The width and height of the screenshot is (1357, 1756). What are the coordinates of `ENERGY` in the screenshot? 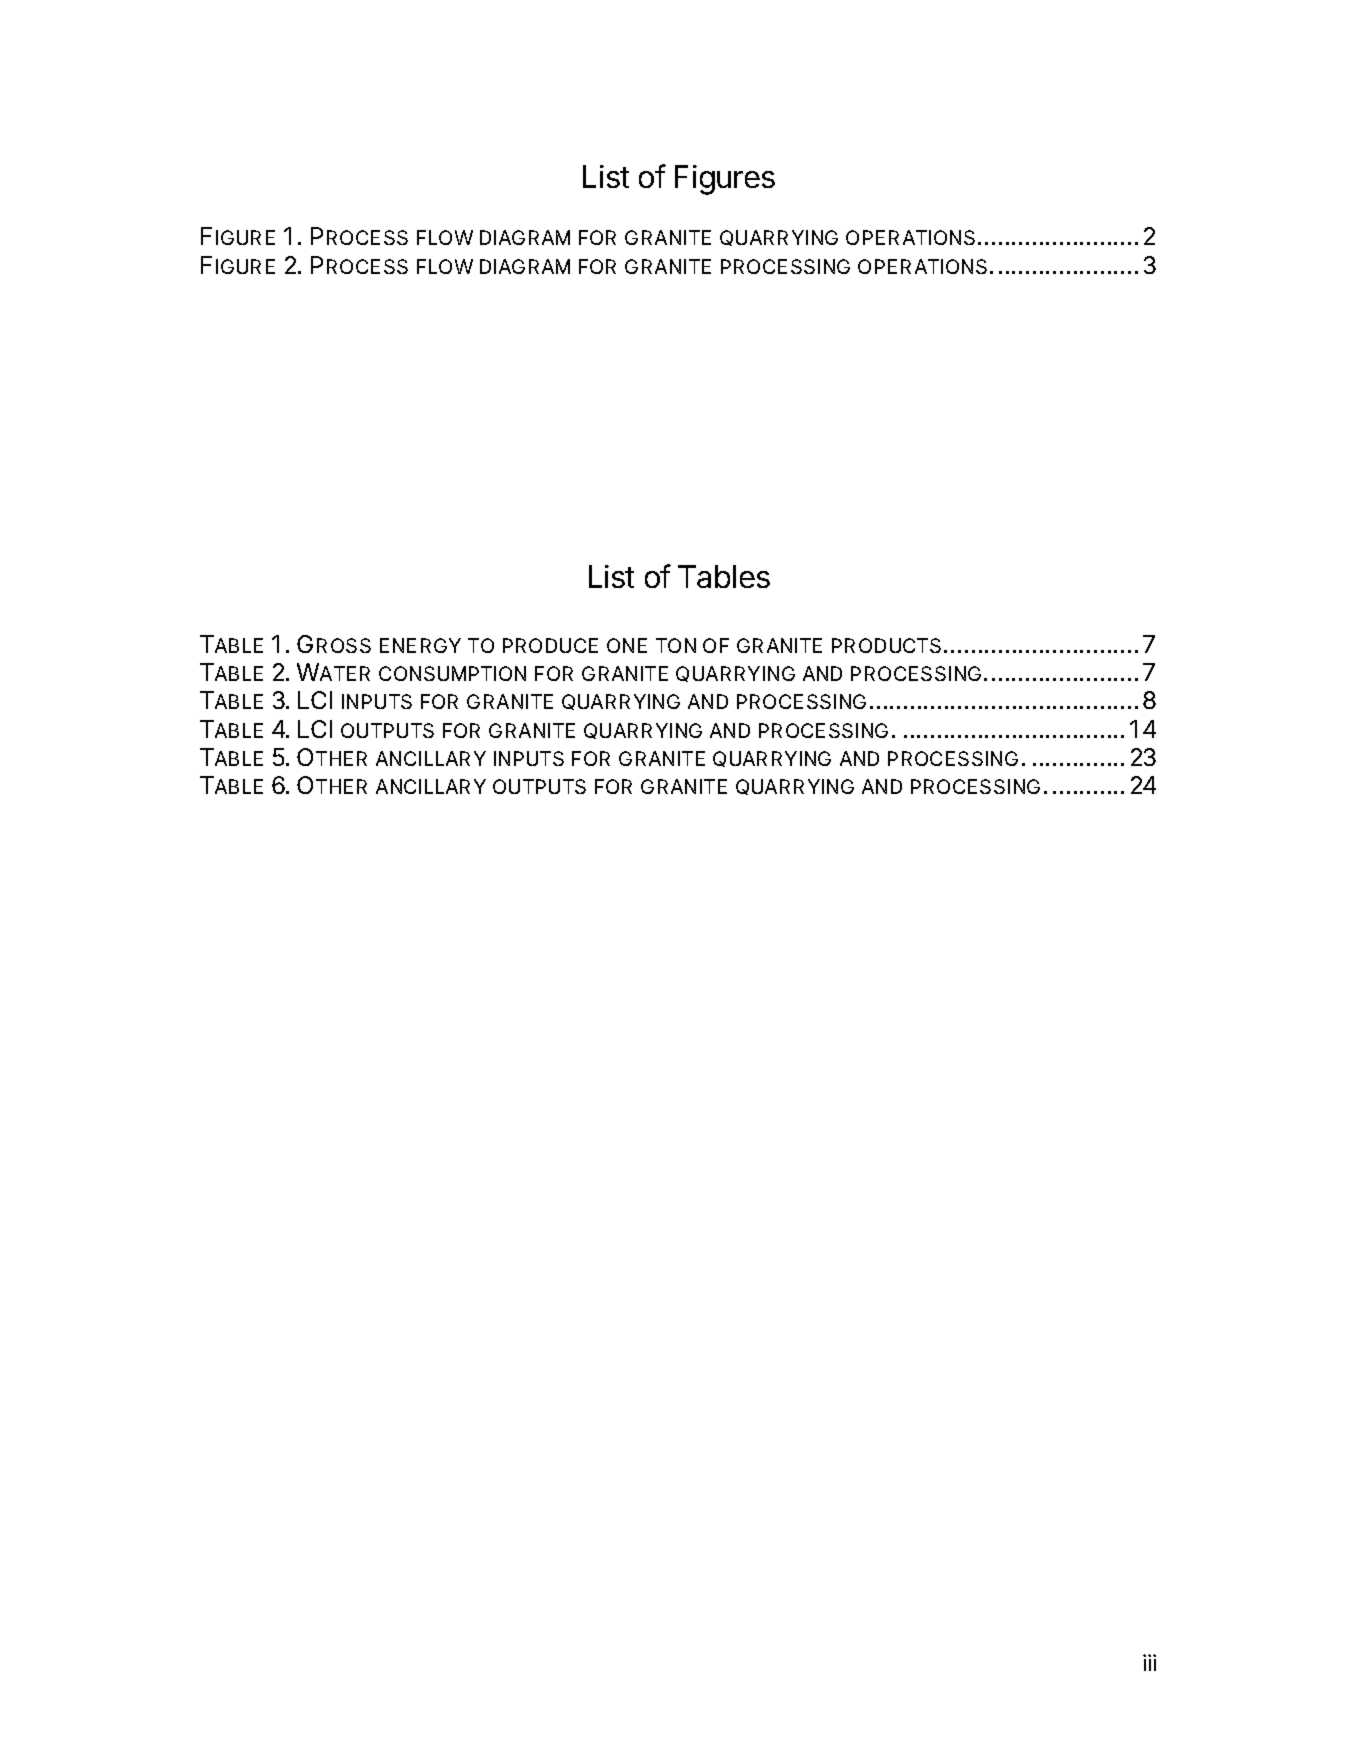 It's located at (420, 645).
